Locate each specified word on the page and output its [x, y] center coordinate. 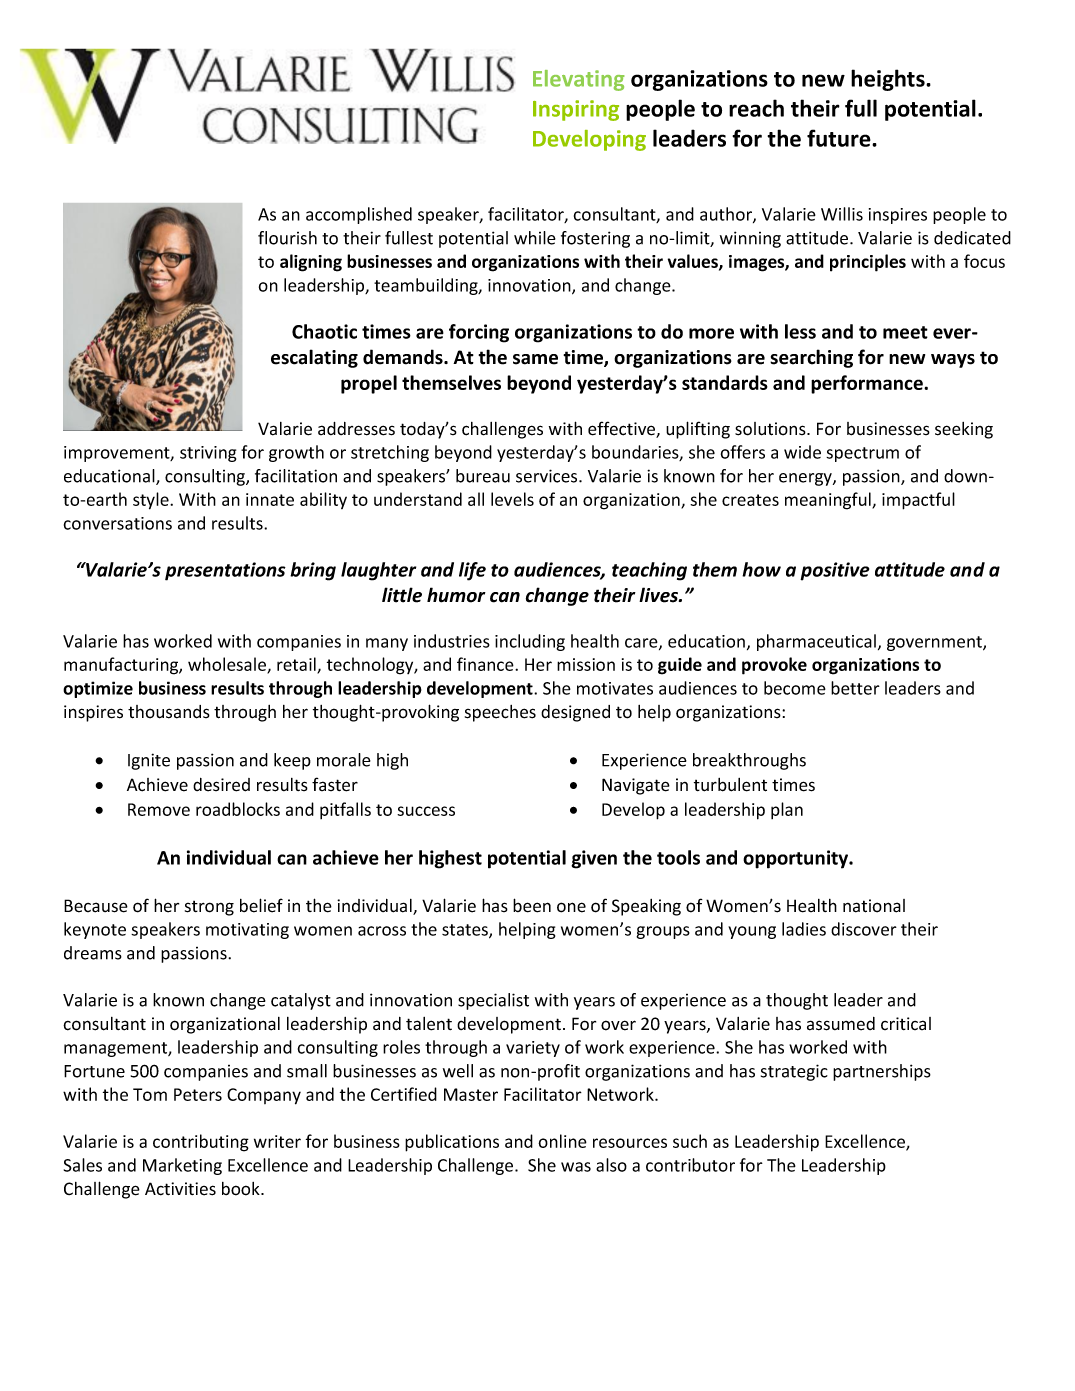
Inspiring [576, 110]
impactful [918, 501]
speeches [500, 713]
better [855, 688]
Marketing [182, 1166]
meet [905, 332]
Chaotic [324, 331]
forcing [479, 333]
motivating [247, 931]
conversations [118, 523]
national [874, 906]
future [840, 138]
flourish [287, 238]
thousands [169, 712]
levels [512, 499]
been [532, 905]
